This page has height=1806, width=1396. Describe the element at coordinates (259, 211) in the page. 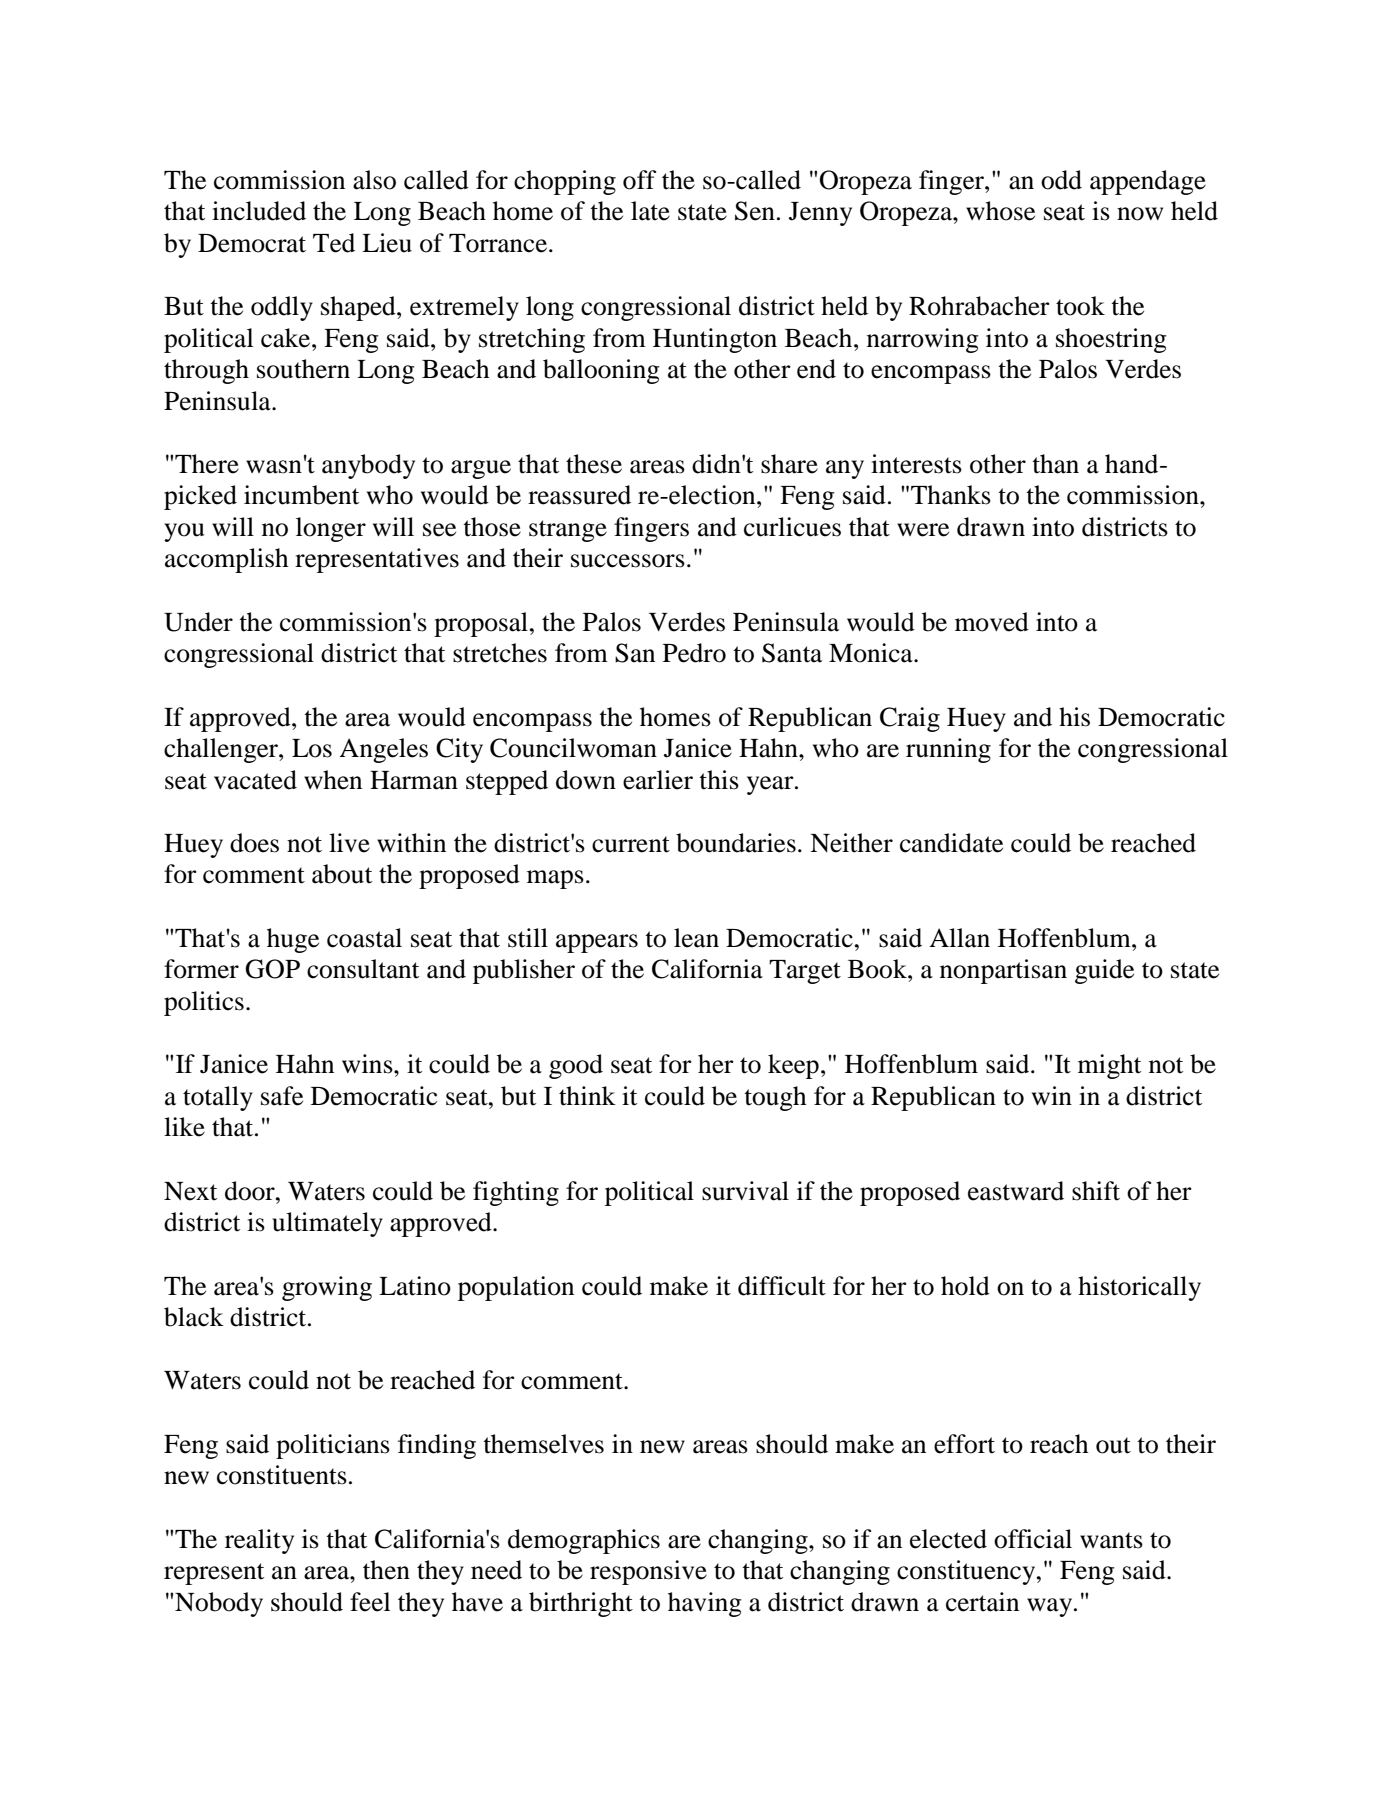

I see `included` at that location.
